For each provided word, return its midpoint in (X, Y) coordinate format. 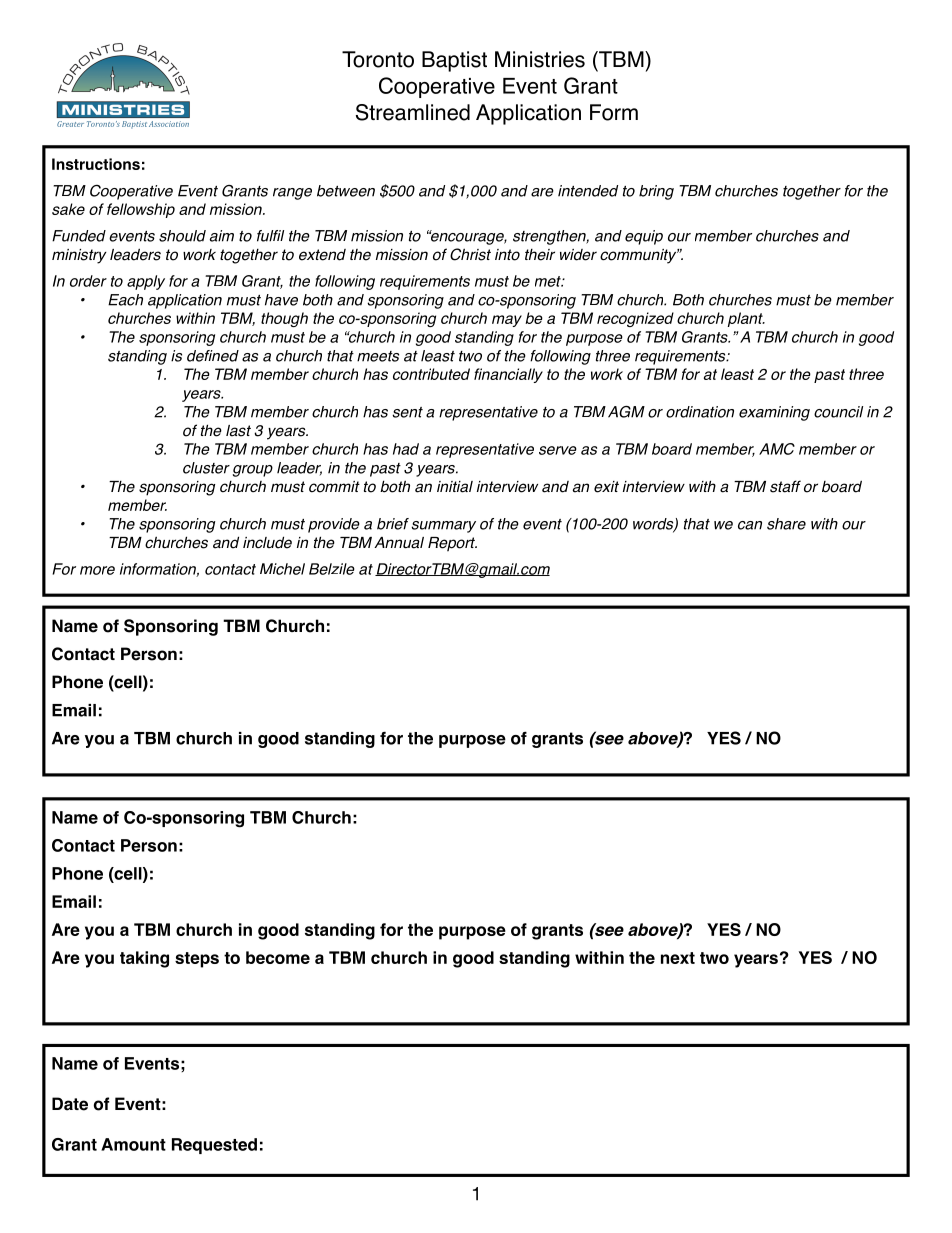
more (97, 570)
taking (144, 959)
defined (213, 356)
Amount (133, 1144)
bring (656, 192)
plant (746, 319)
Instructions (96, 164)
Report (452, 544)
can (750, 525)
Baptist (454, 61)
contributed (431, 374)
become (278, 957)
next (678, 958)
